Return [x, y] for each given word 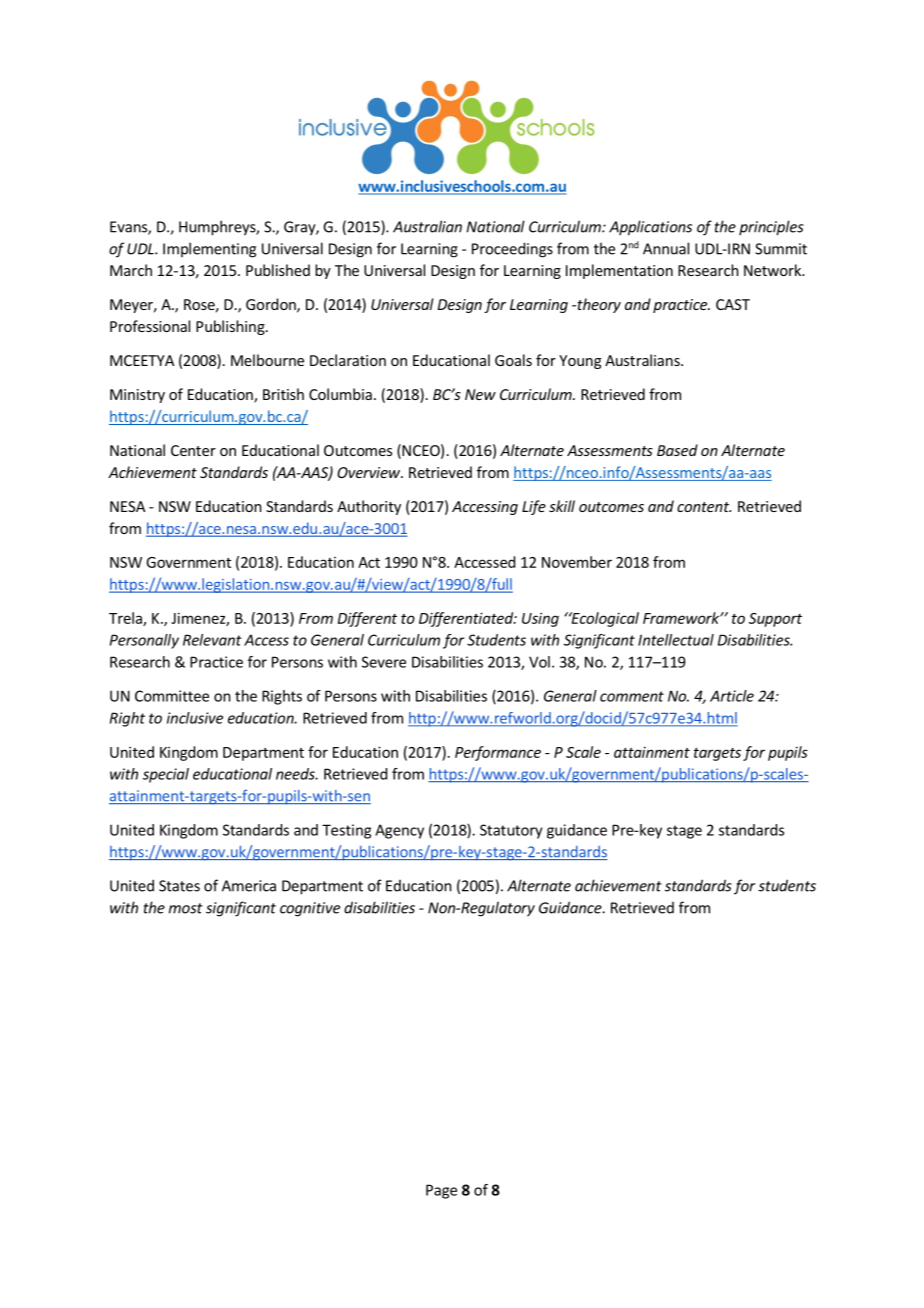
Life [534, 507]
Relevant [212, 640]
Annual [666, 248]
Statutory [511, 831]
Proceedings [512, 250]
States [179, 886]
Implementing [209, 250]
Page [441, 1191]
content [704, 507]
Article [732, 696]
